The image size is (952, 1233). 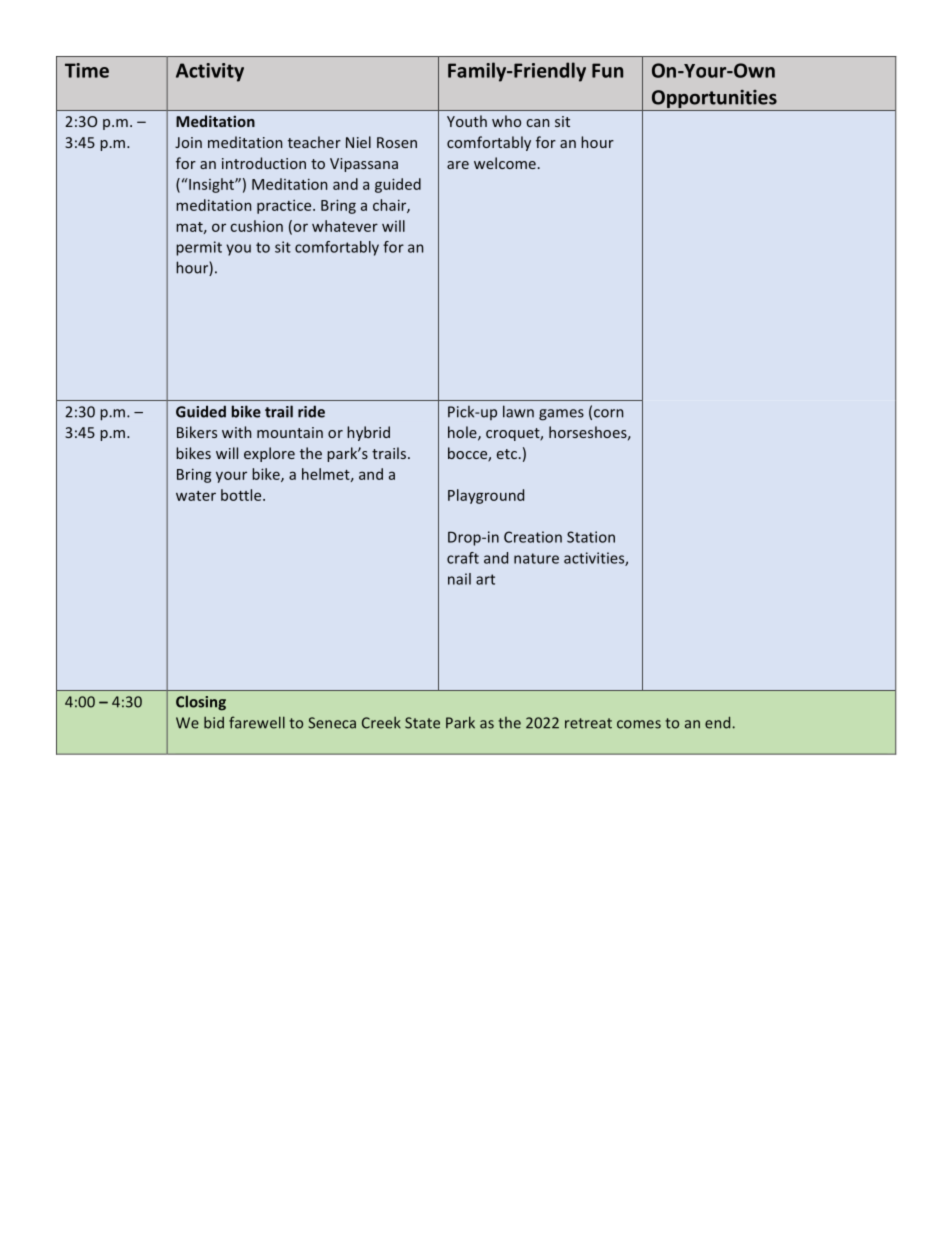 I want to click on Station, so click(x=591, y=537).
